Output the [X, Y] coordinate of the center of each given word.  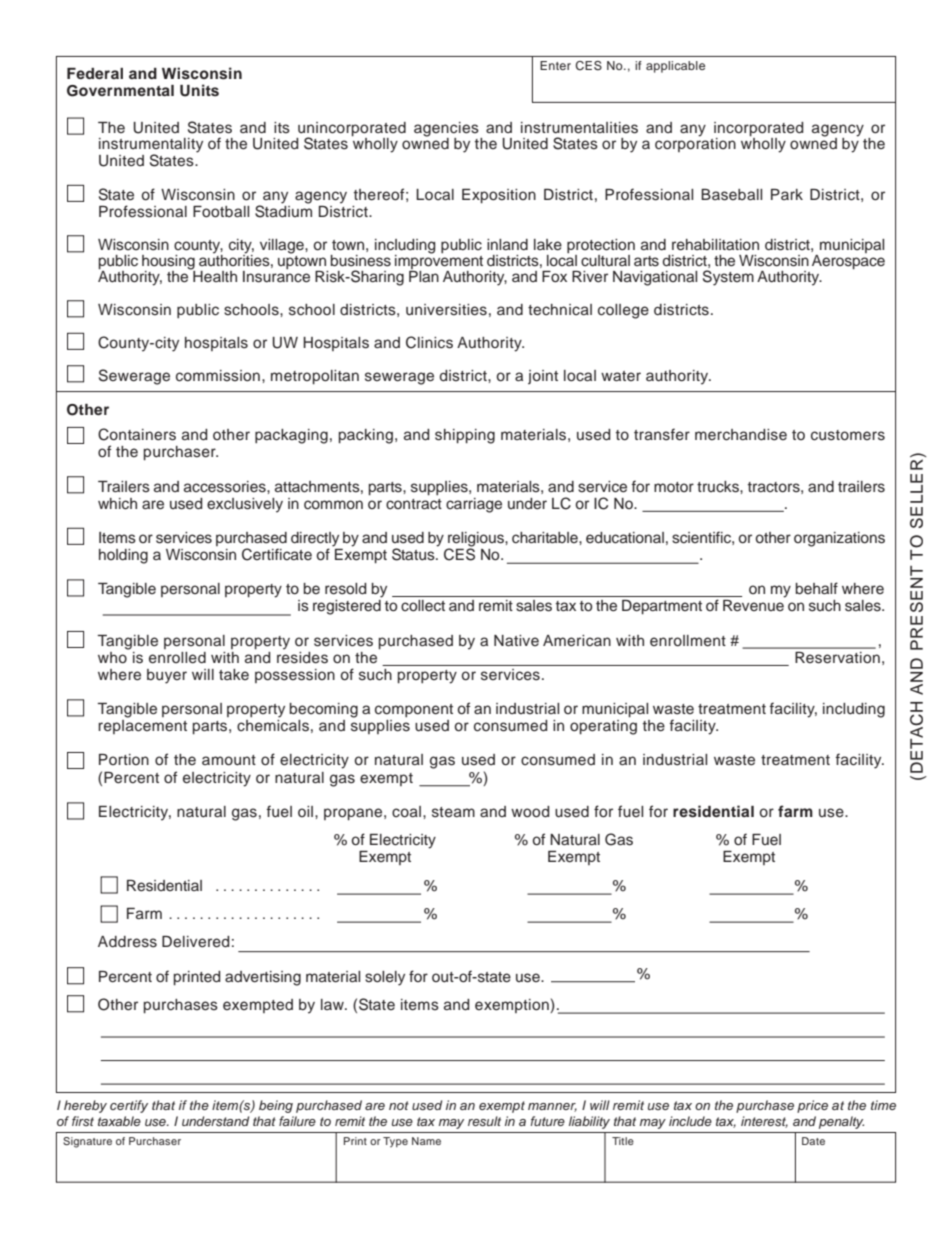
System [728, 278]
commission [218, 376]
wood [530, 812]
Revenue [753, 606]
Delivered [196, 942]
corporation [695, 143]
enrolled [177, 658]
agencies [447, 130]
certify [129, 1106]
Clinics [429, 342]
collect [423, 606]
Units [199, 90]
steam [453, 812]
